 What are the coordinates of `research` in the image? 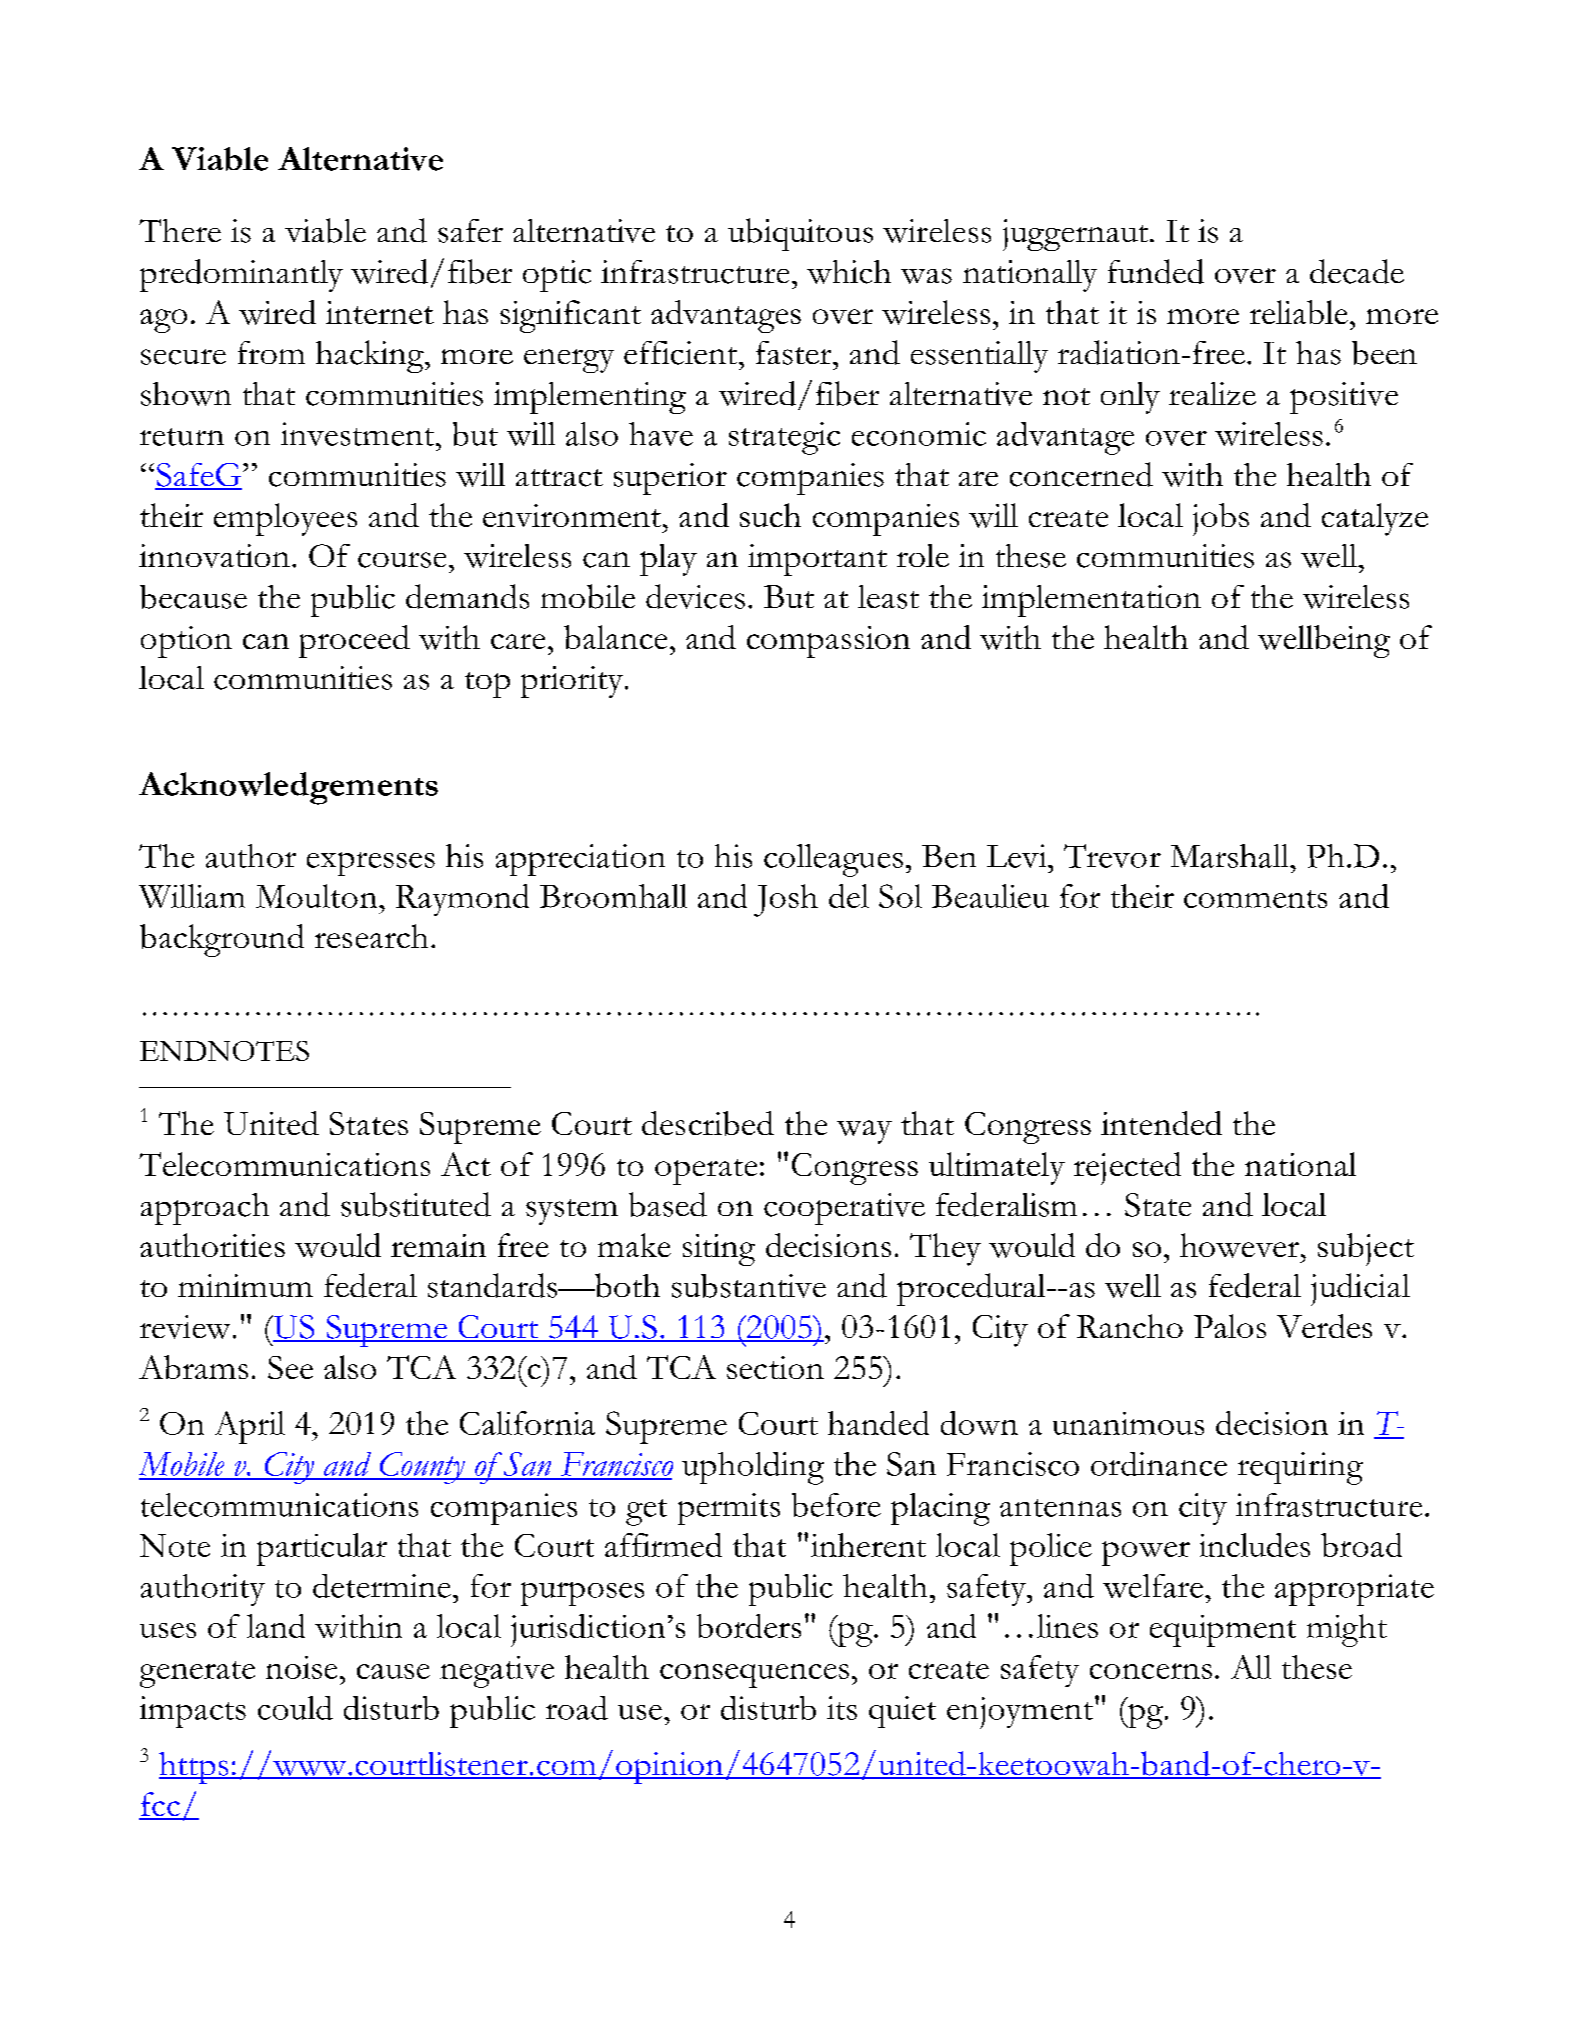 It's located at (371, 936).
